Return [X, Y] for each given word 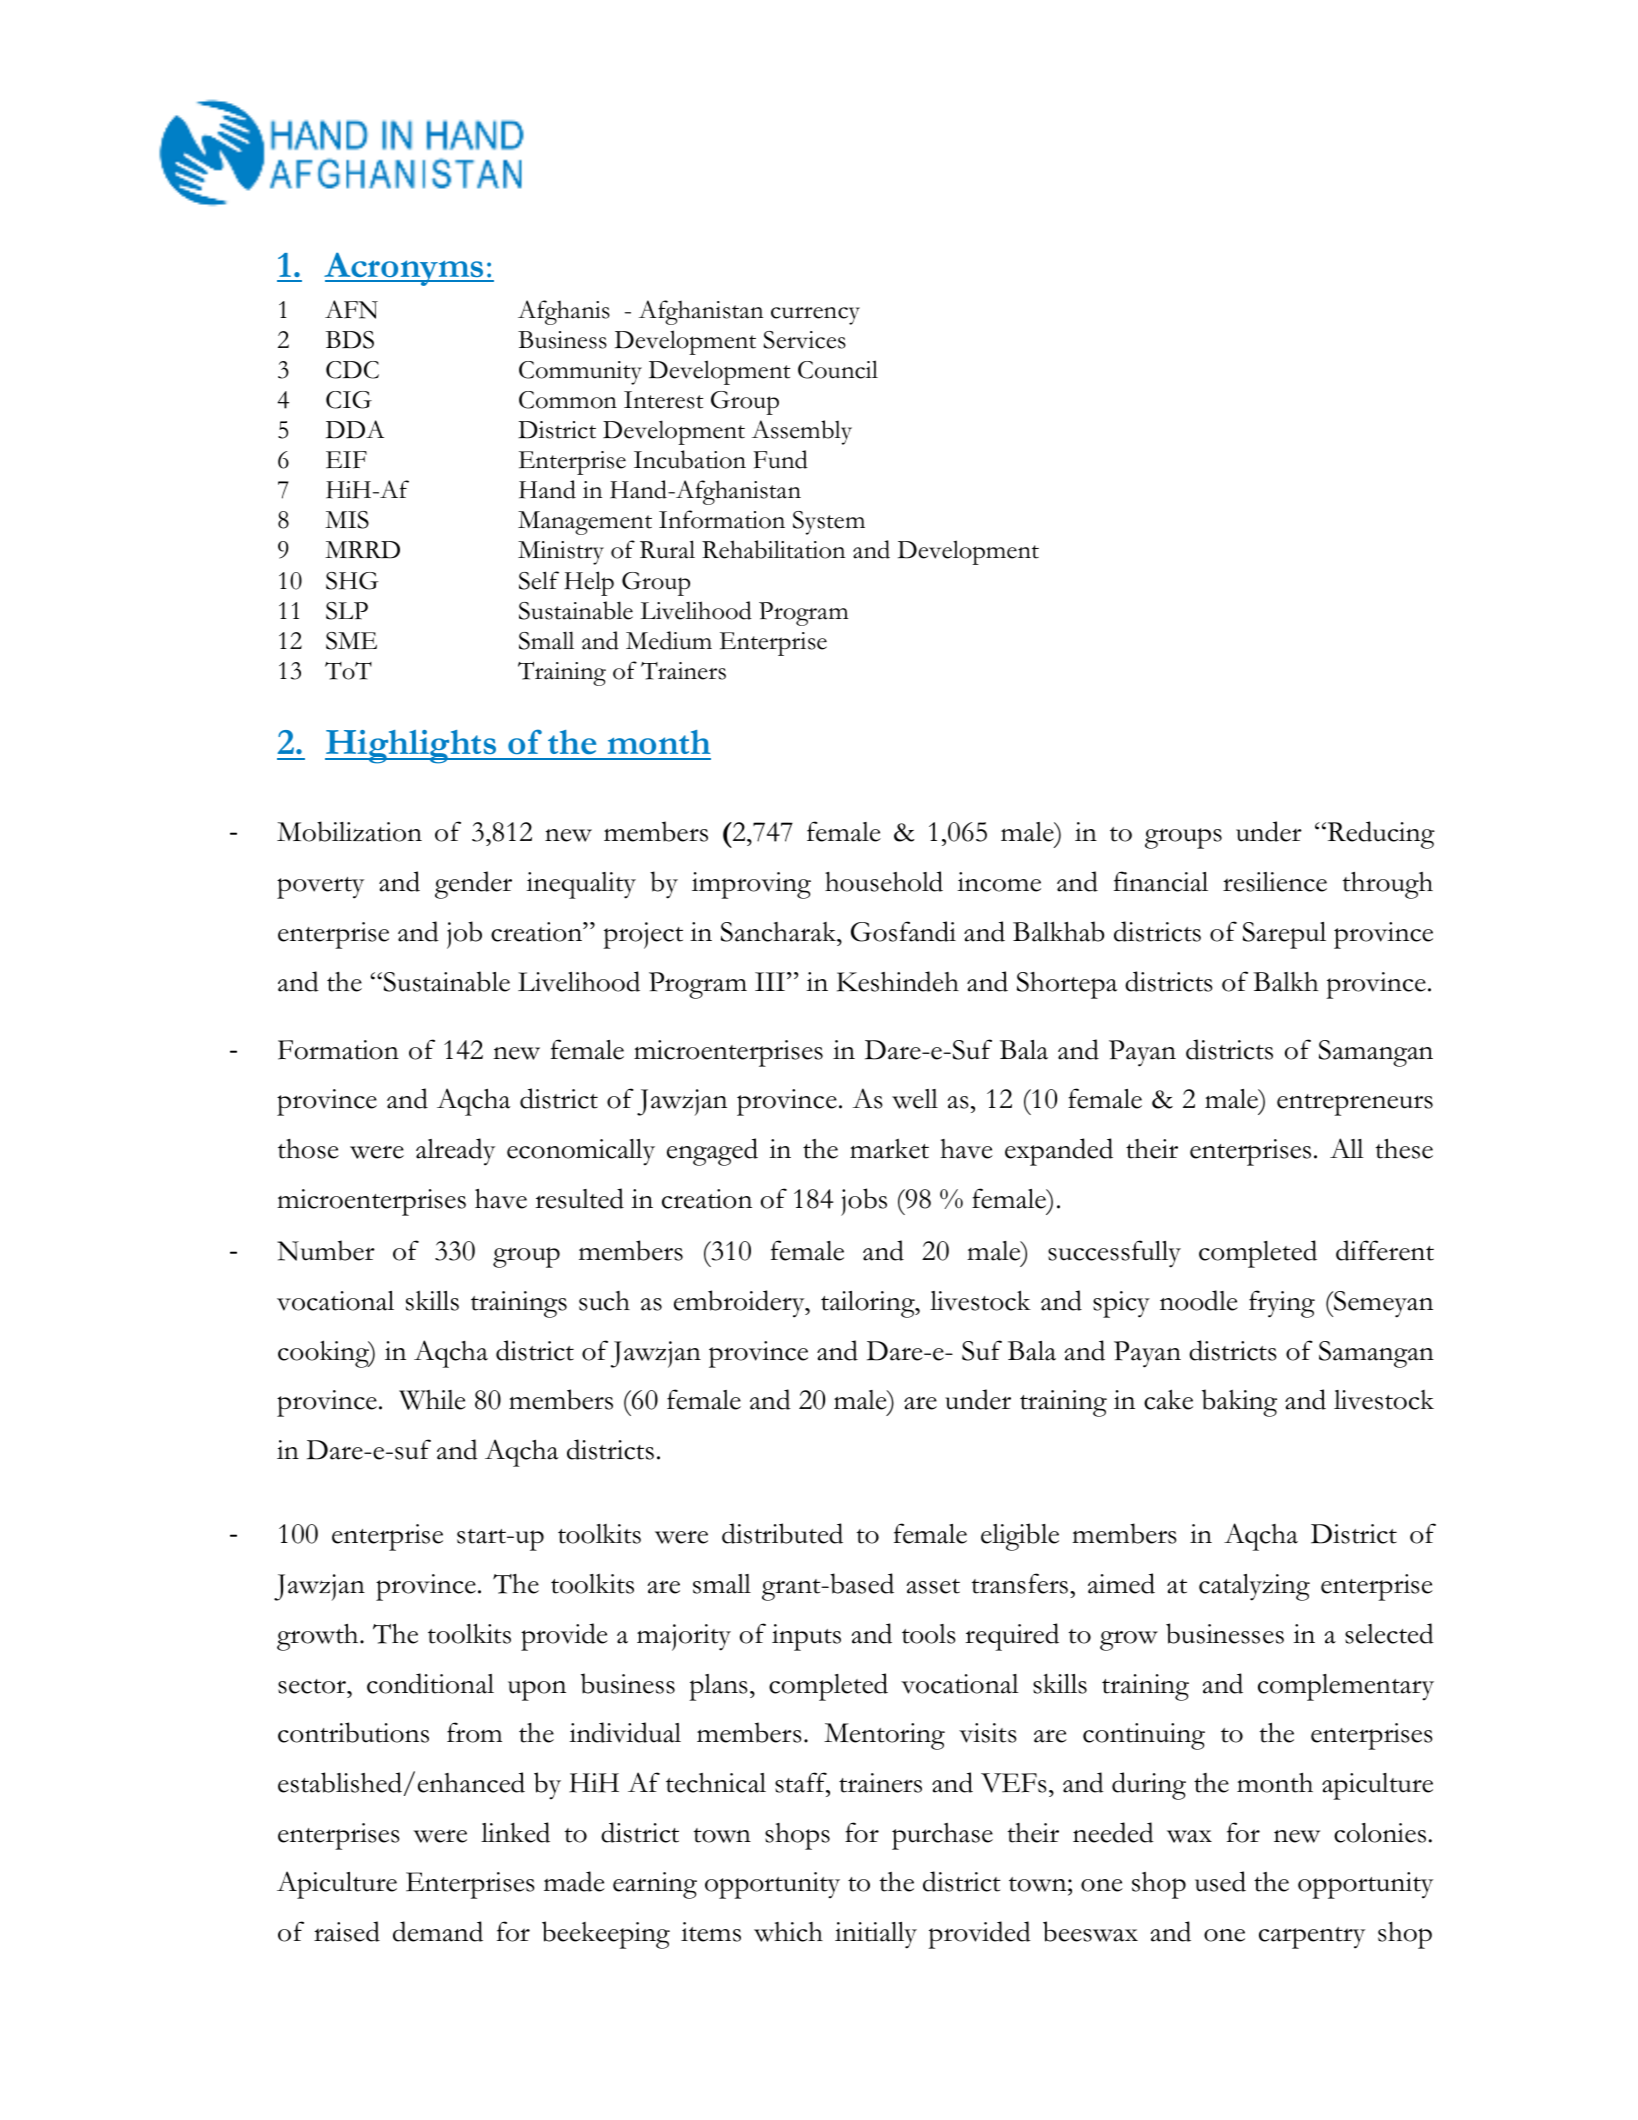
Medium [669, 640]
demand [438, 1931]
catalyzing [1254, 1587]
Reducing [1380, 835]
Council [838, 369]
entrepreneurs [1355, 1105]
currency [815, 316]
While [432, 1400]
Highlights [412, 747]
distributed [782, 1533]
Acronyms [405, 269]
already [455, 1152]
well [915, 1099]
